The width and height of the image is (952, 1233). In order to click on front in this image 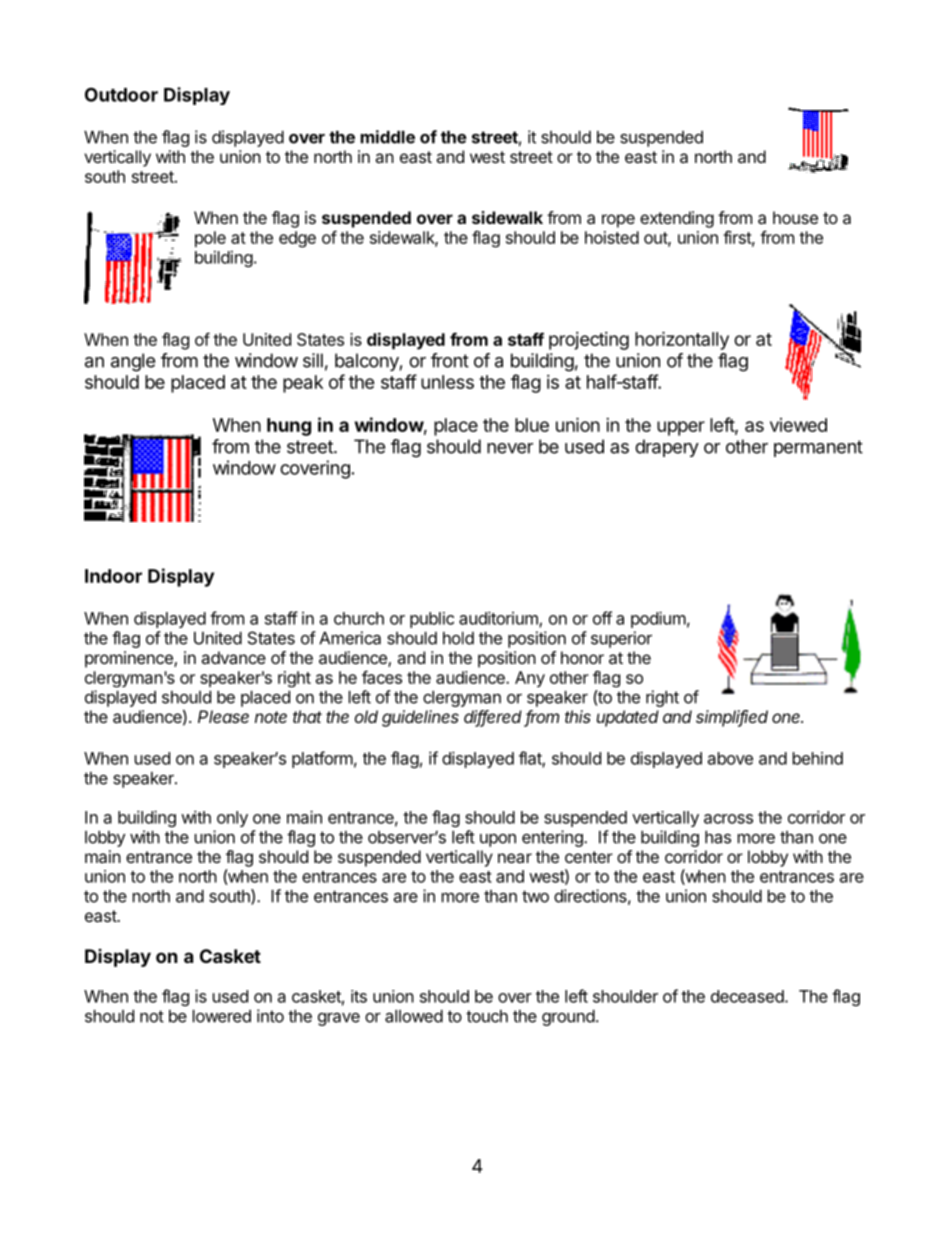, I will do `click(450, 360)`.
